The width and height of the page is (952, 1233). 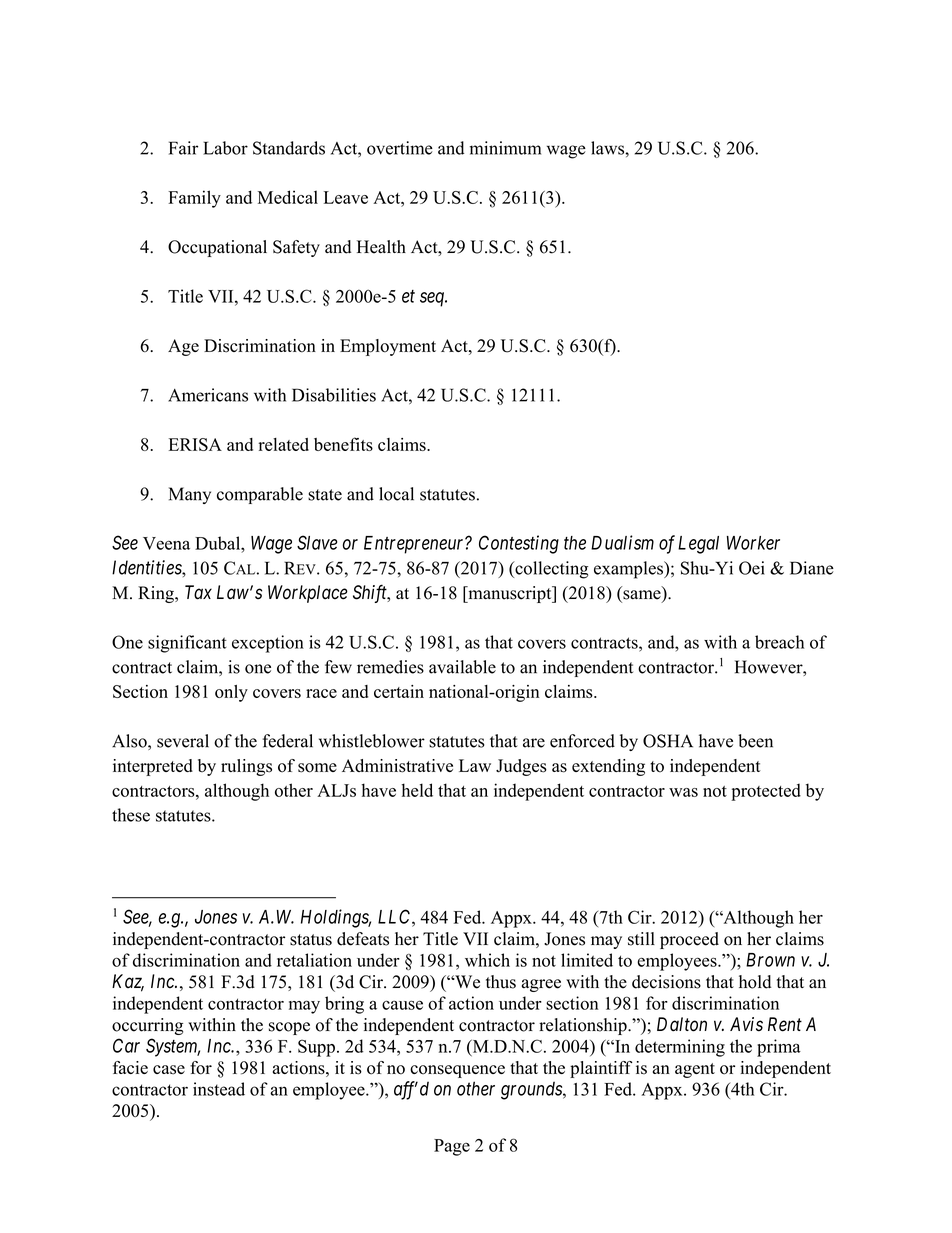 What do you see at coordinates (505, 148) in the page?
I see `minimum` at bounding box center [505, 148].
